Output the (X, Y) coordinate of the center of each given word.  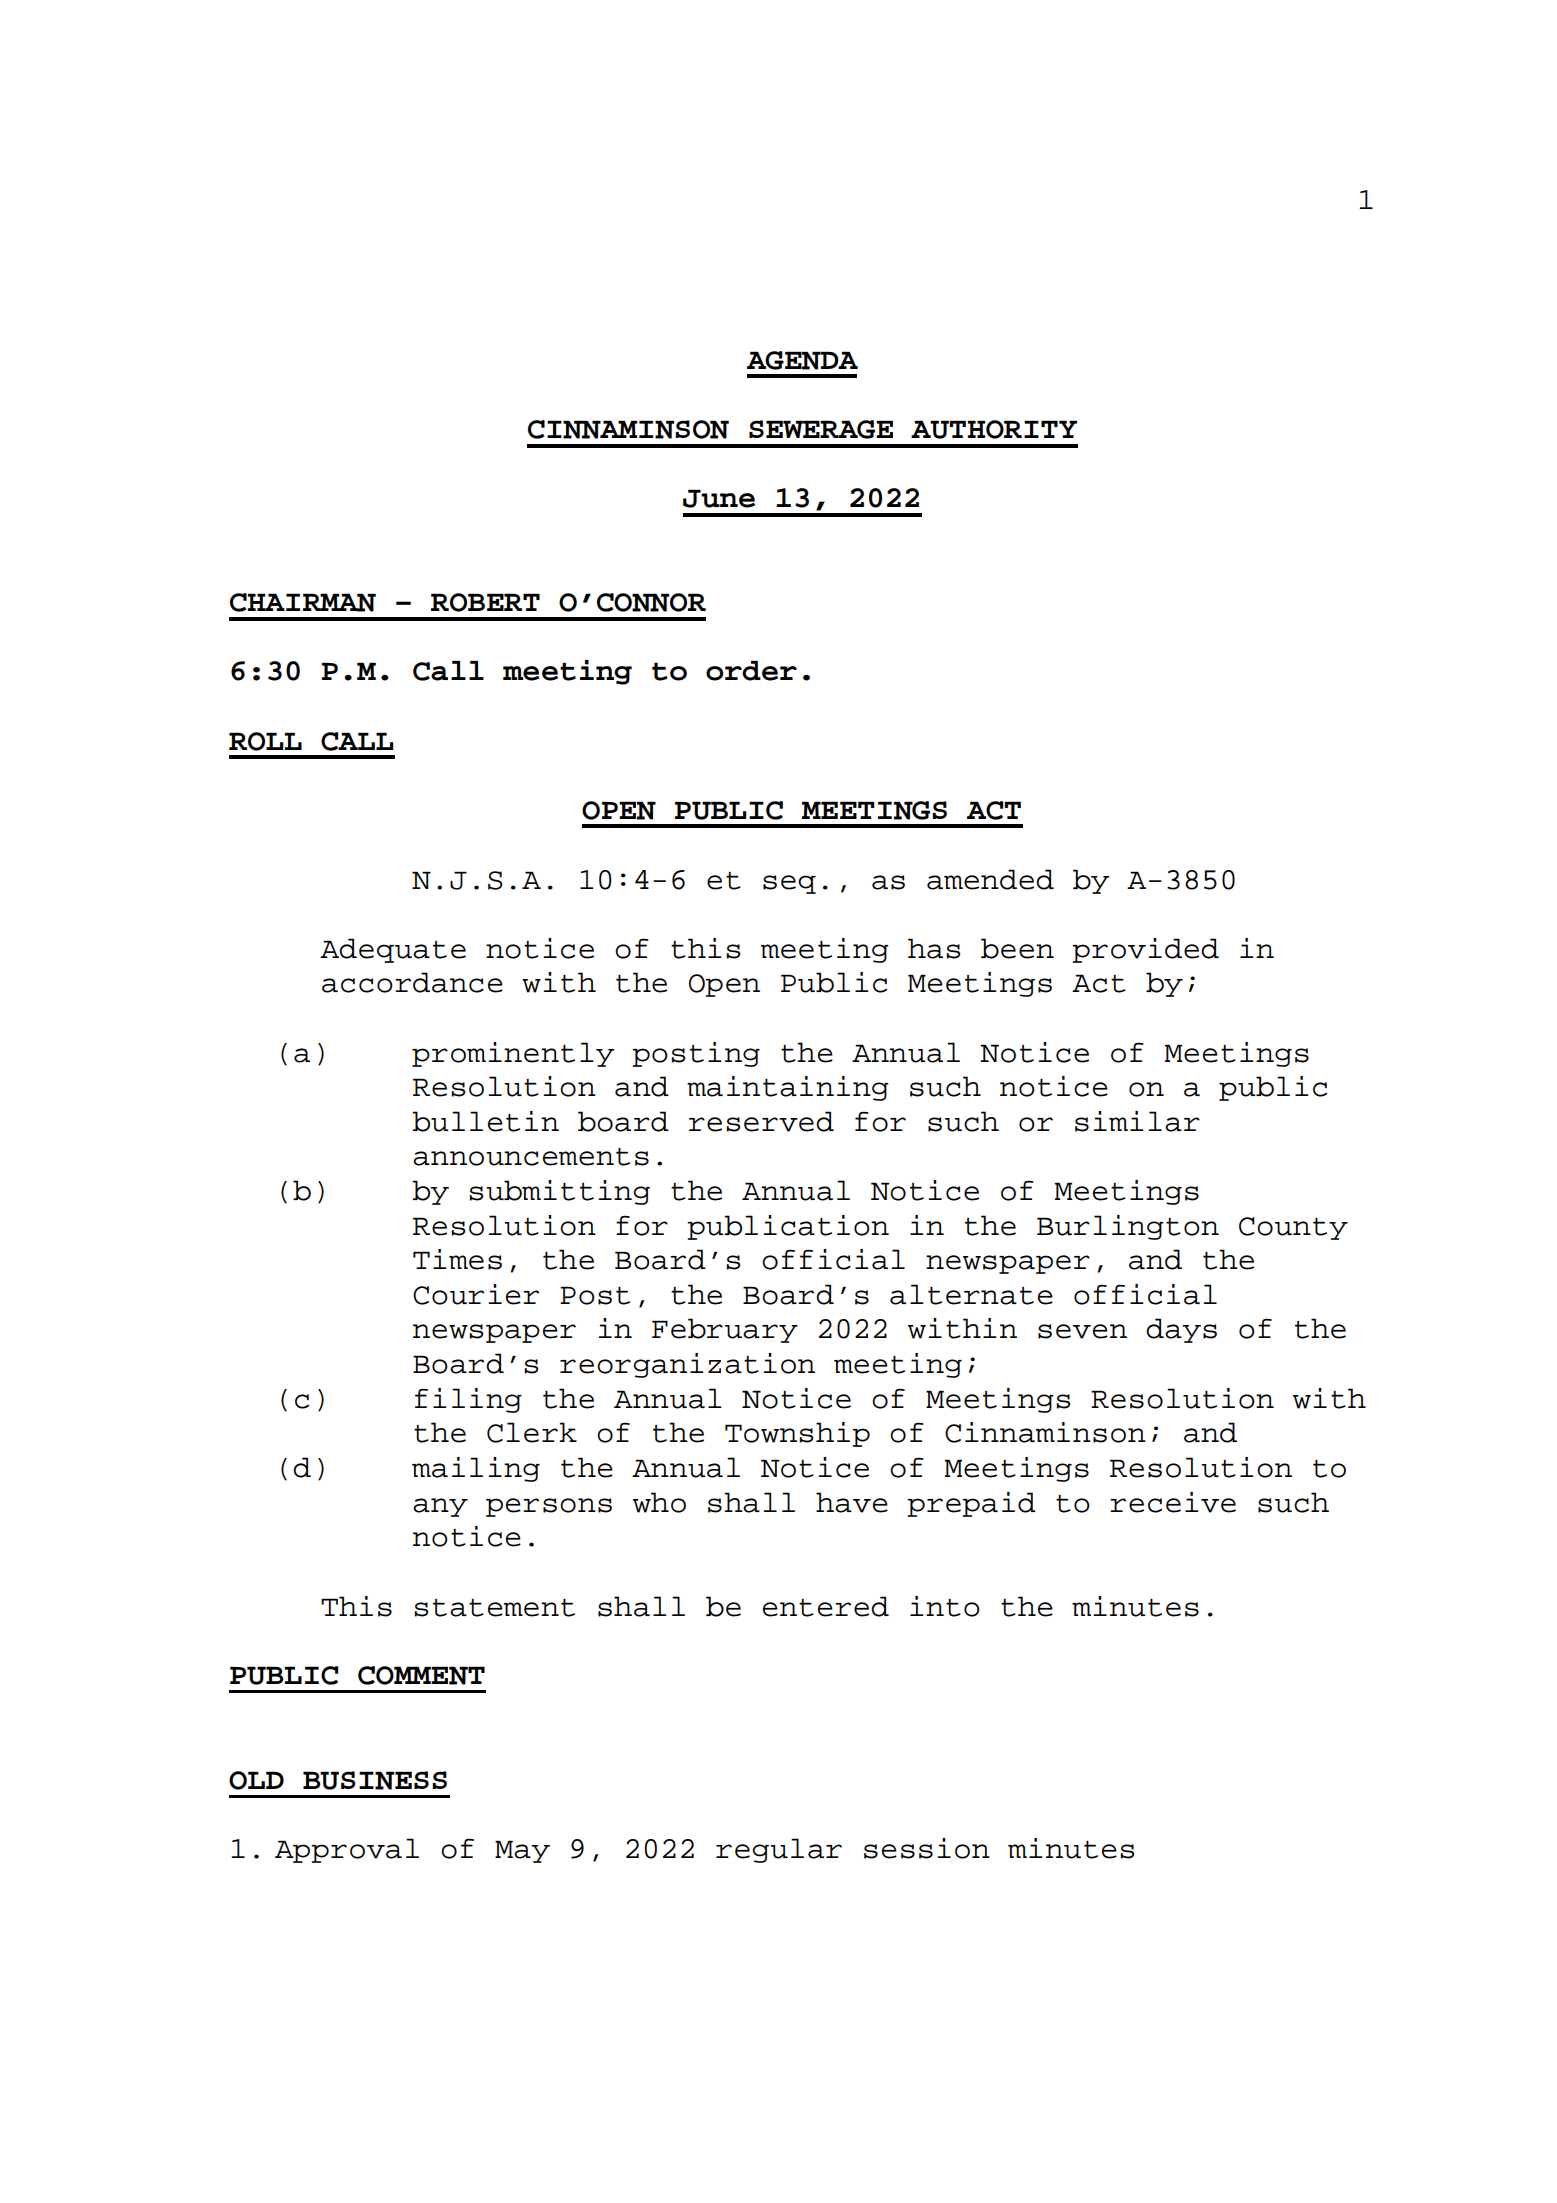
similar (1137, 1121)
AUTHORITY (994, 429)
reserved (761, 1121)
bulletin (485, 1121)
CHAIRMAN (303, 602)
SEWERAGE (821, 429)
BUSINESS (375, 1780)
